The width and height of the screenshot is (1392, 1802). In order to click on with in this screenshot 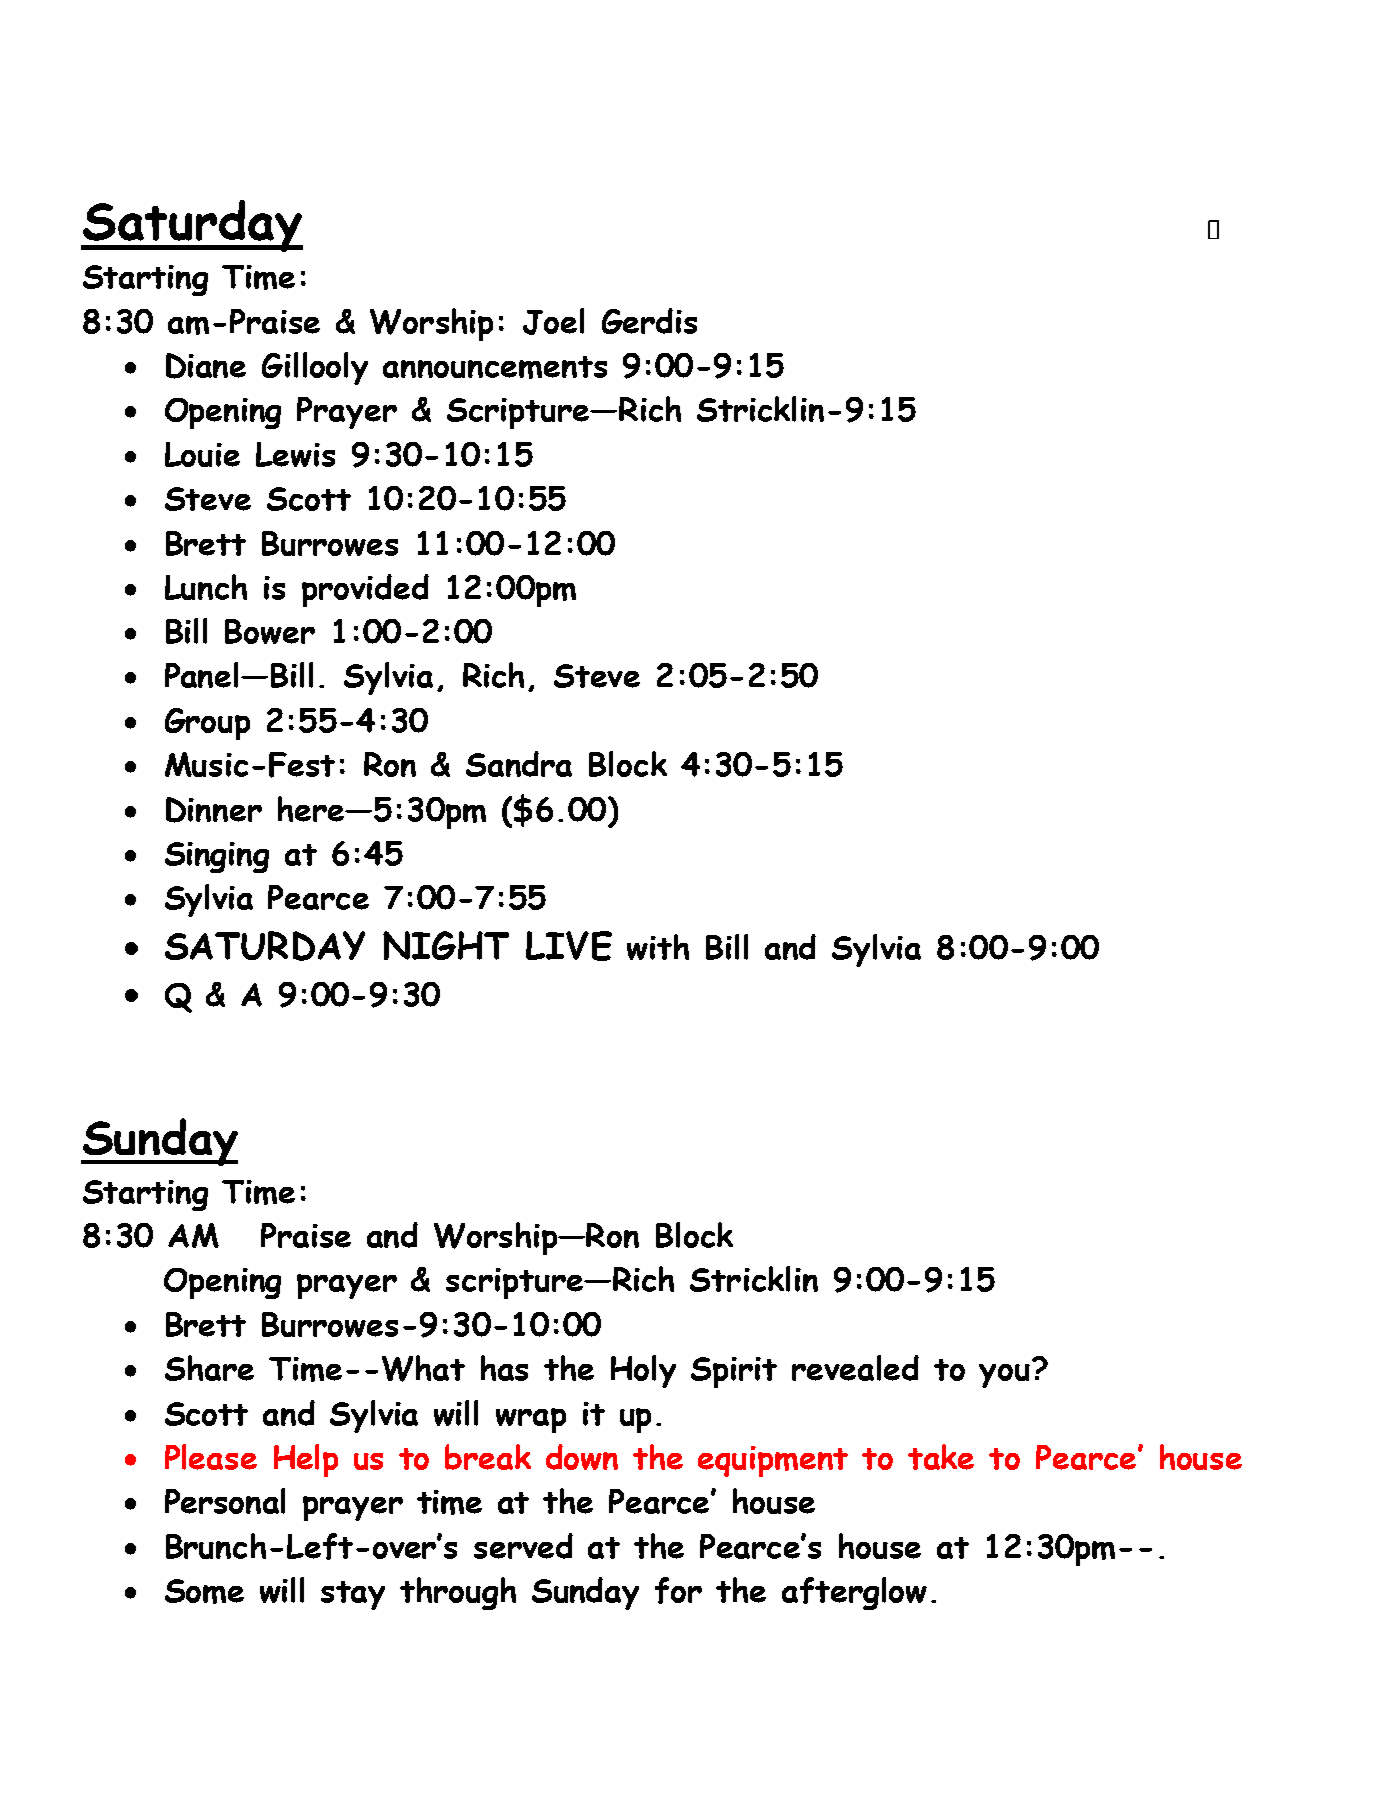, I will do `click(658, 947)`.
